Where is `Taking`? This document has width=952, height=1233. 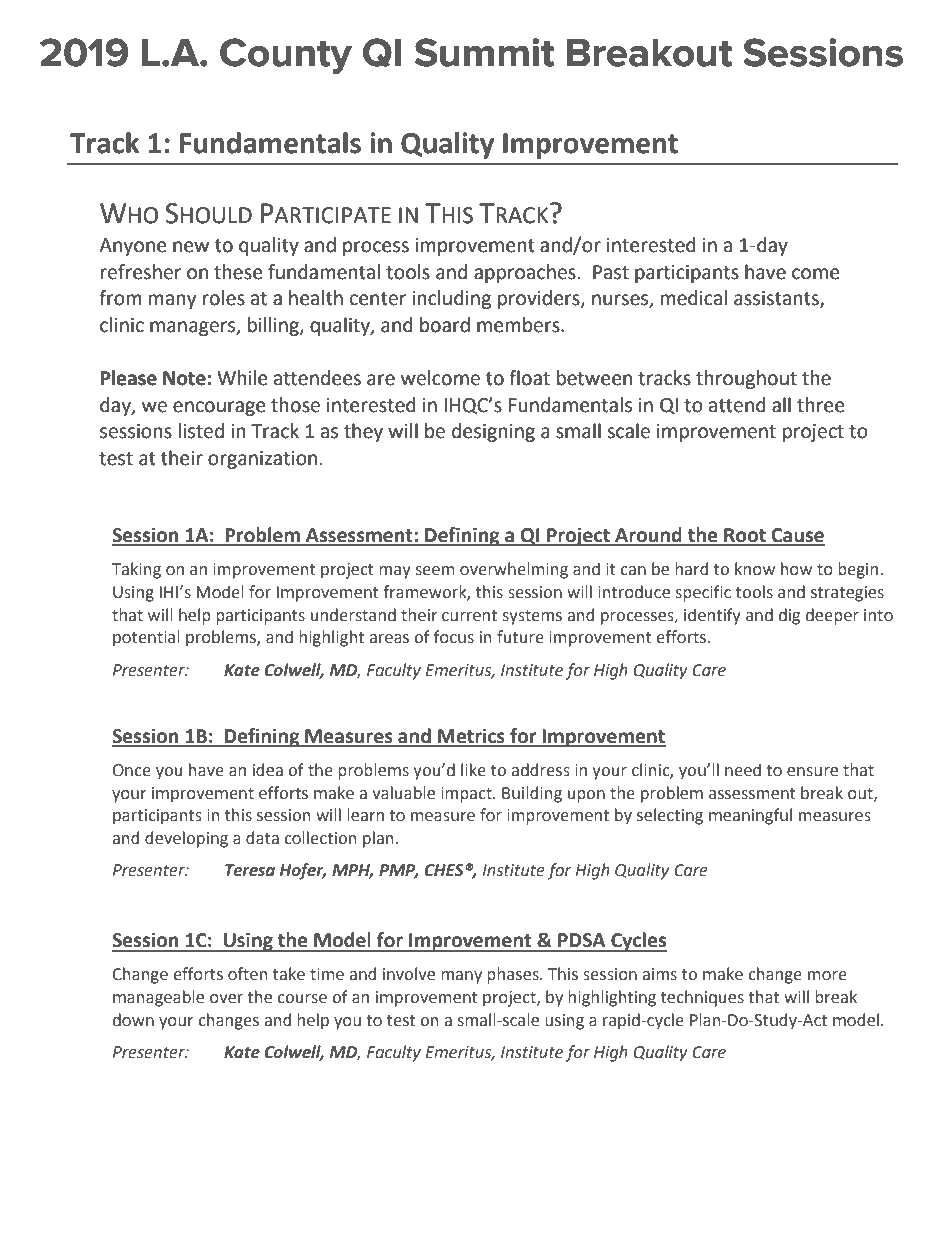 Taking is located at coordinates (136, 570).
